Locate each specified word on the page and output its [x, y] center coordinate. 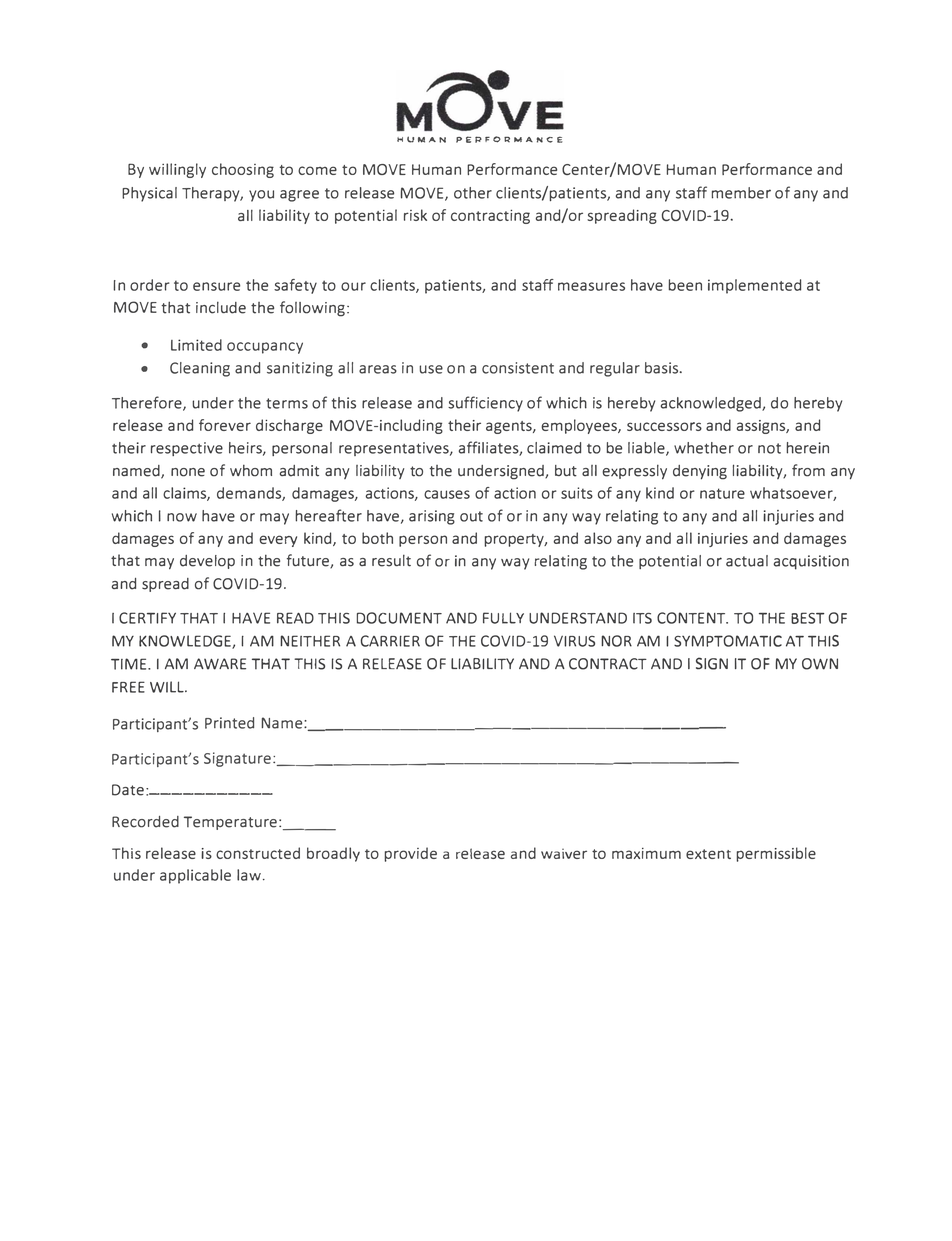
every [278, 541]
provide [411, 854]
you [261, 196]
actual [747, 561]
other [473, 193]
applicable [195, 876]
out [471, 516]
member [741, 193]
